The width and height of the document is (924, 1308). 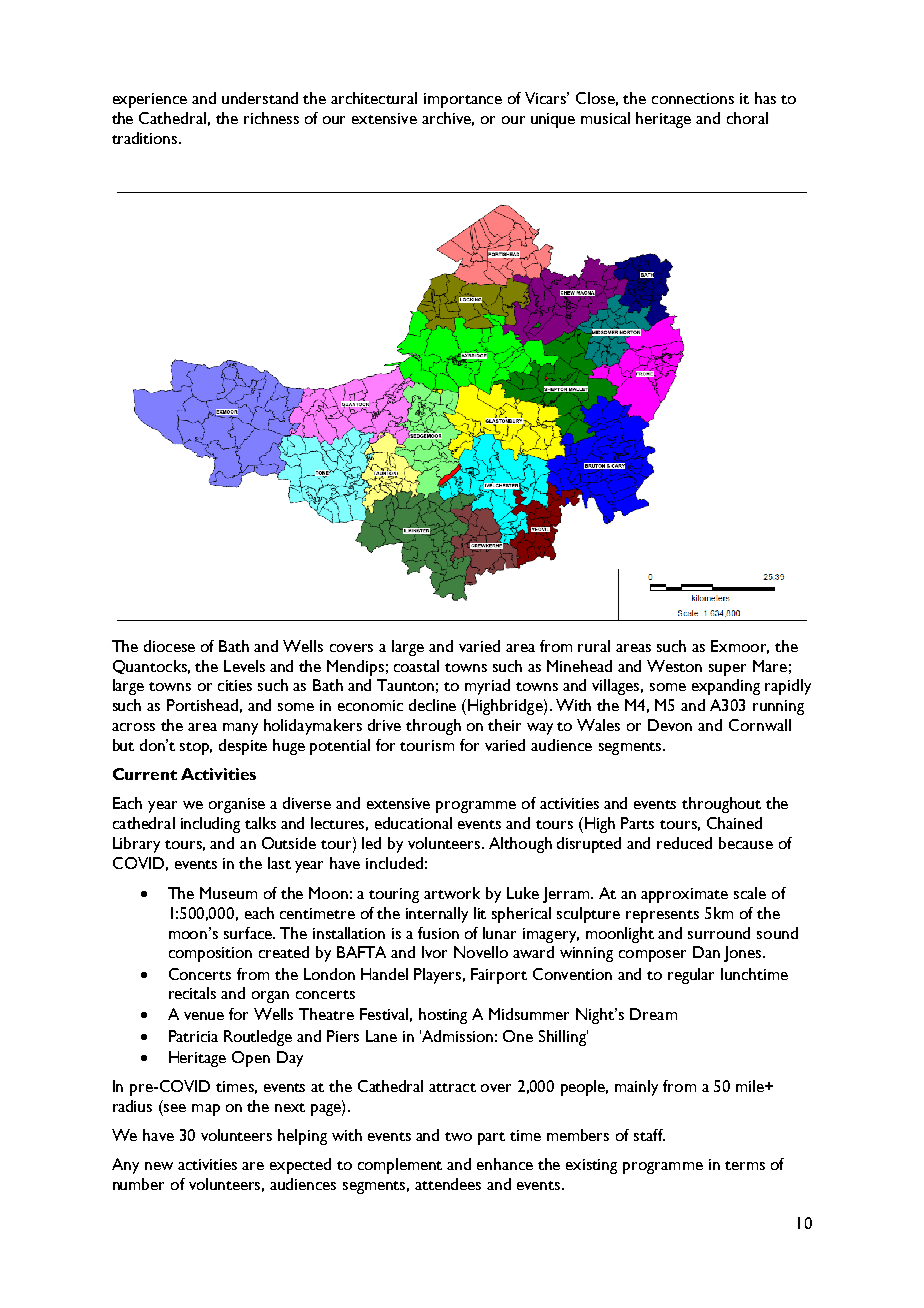 What do you see at coordinates (159, 1166) in the document?
I see `new` at bounding box center [159, 1166].
